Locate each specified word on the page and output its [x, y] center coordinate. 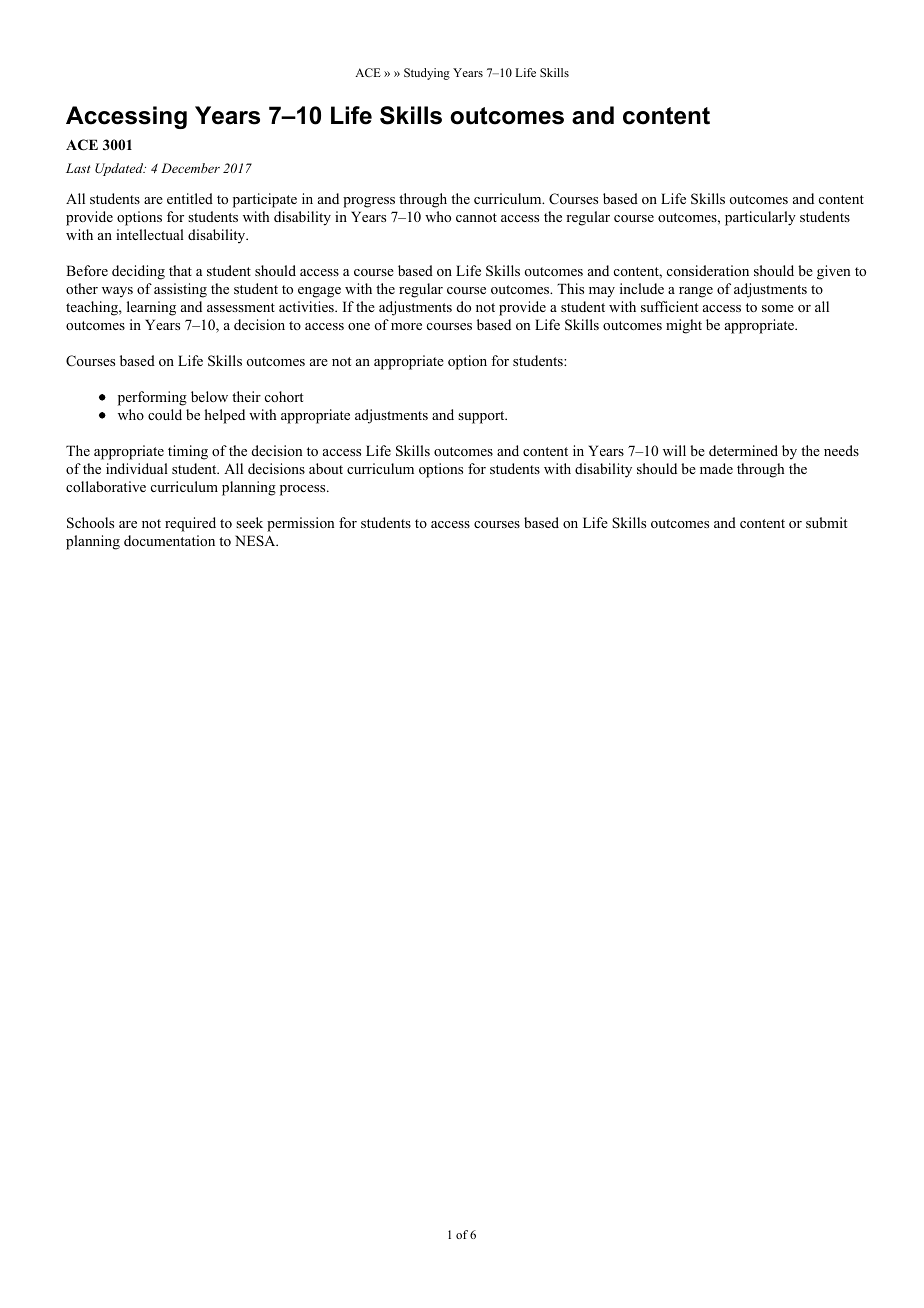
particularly [760, 218]
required [190, 524]
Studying [427, 74]
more [406, 326]
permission [300, 524]
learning [151, 308]
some [778, 308]
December [190, 168]
